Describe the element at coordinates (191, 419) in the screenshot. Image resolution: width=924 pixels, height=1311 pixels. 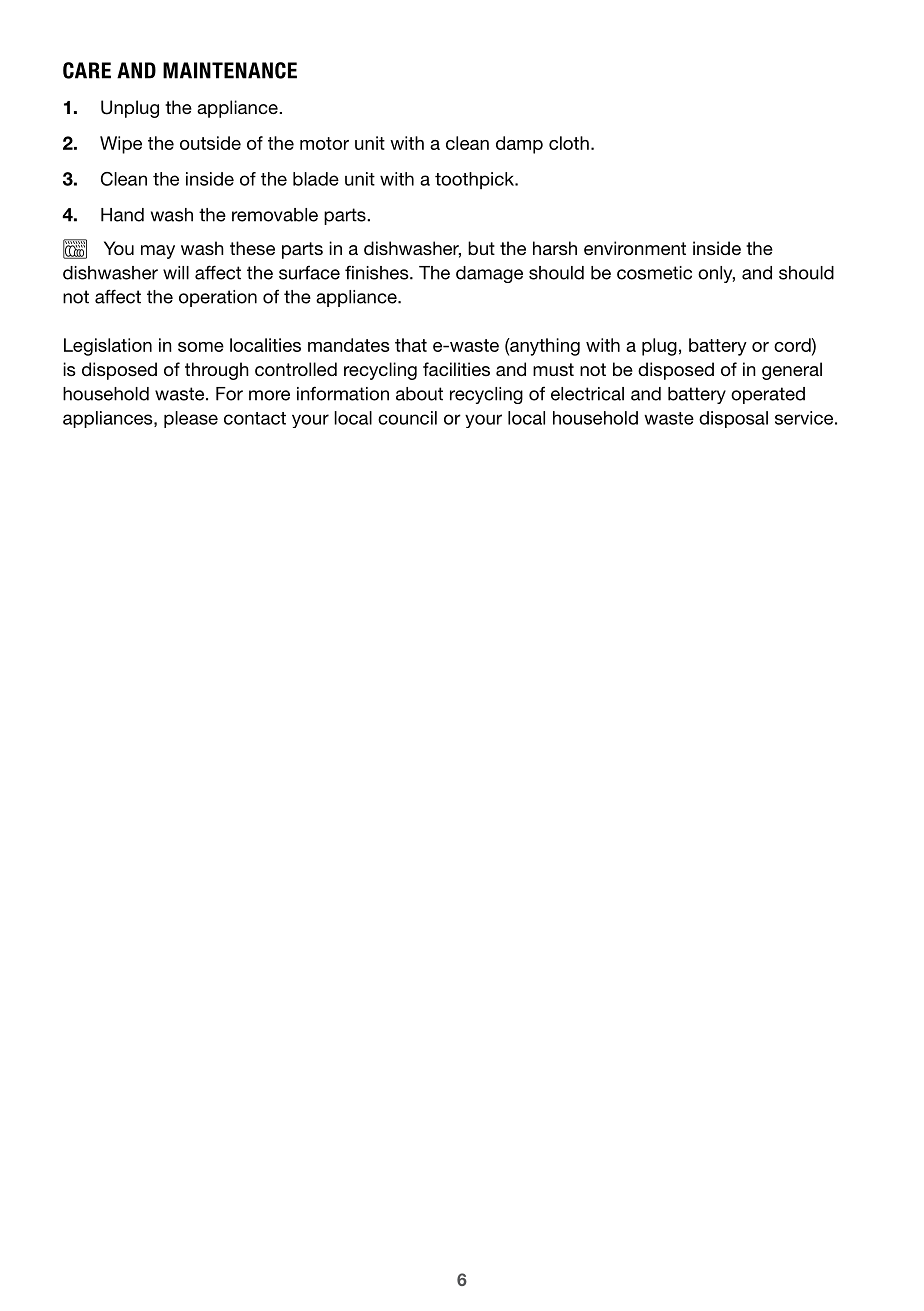
I see `please` at that location.
